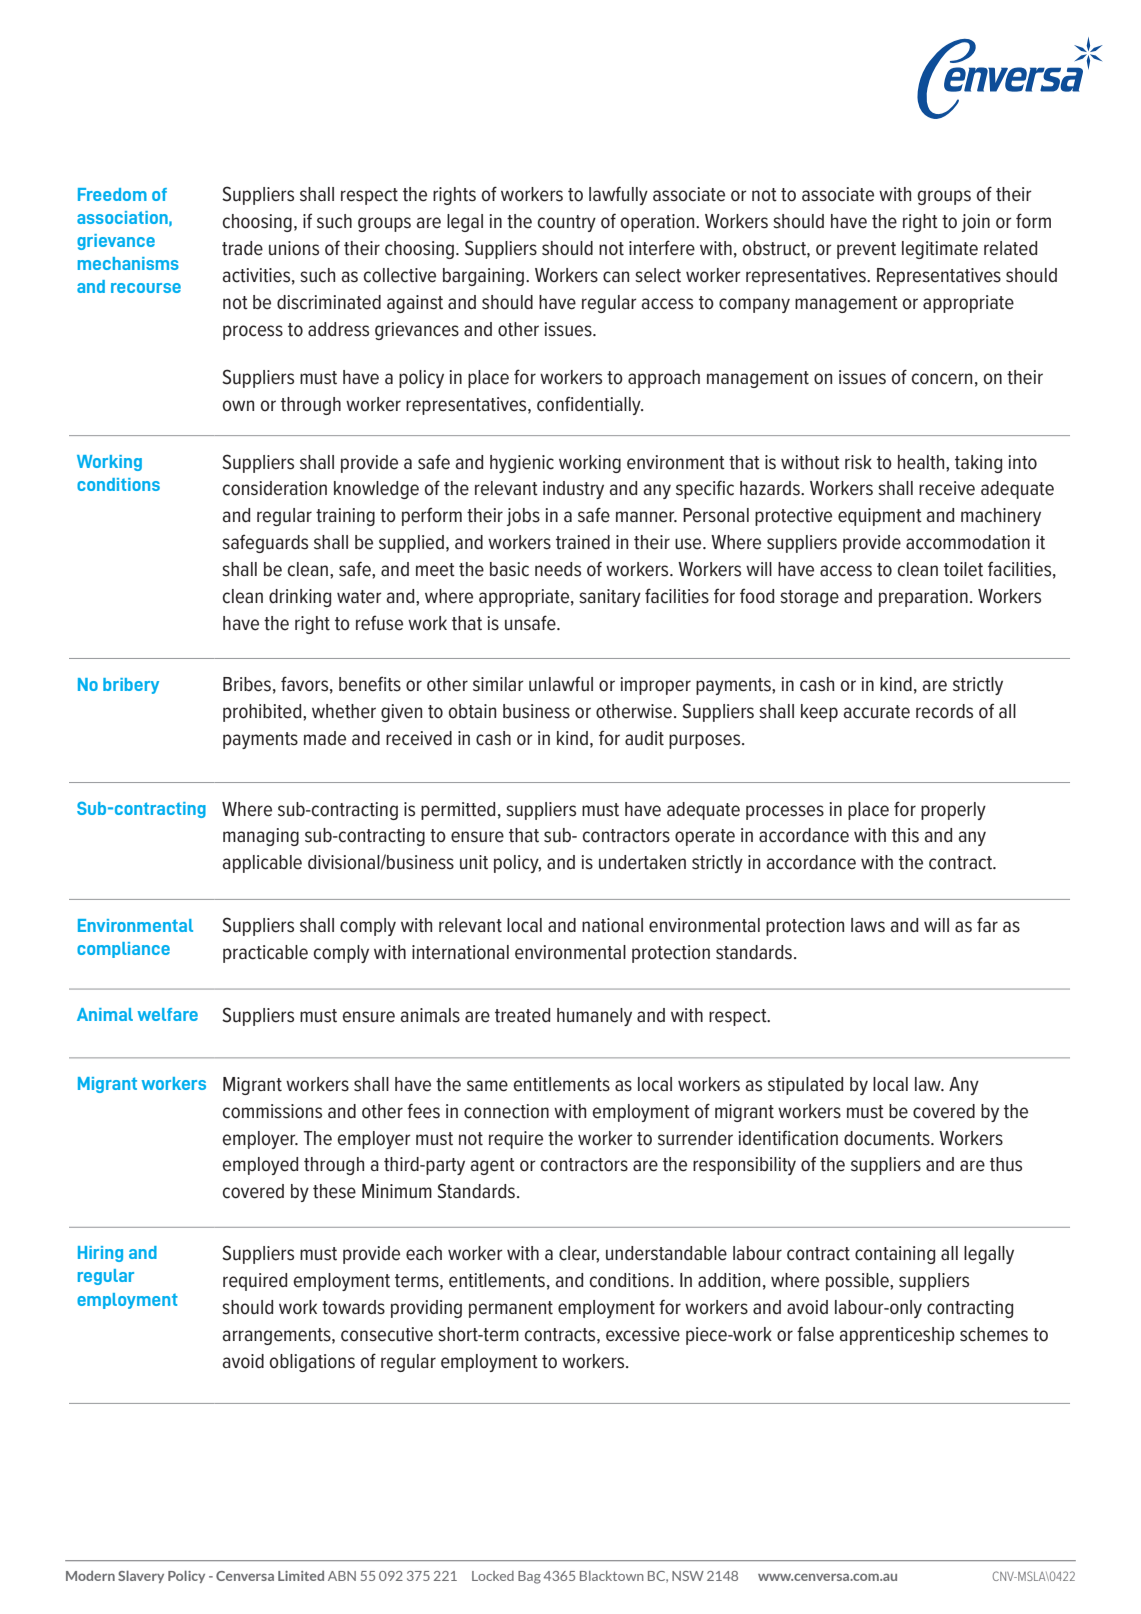 The height and width of the screenshot is (1614, 1141). I want to click on unit, so click(474, 862).
